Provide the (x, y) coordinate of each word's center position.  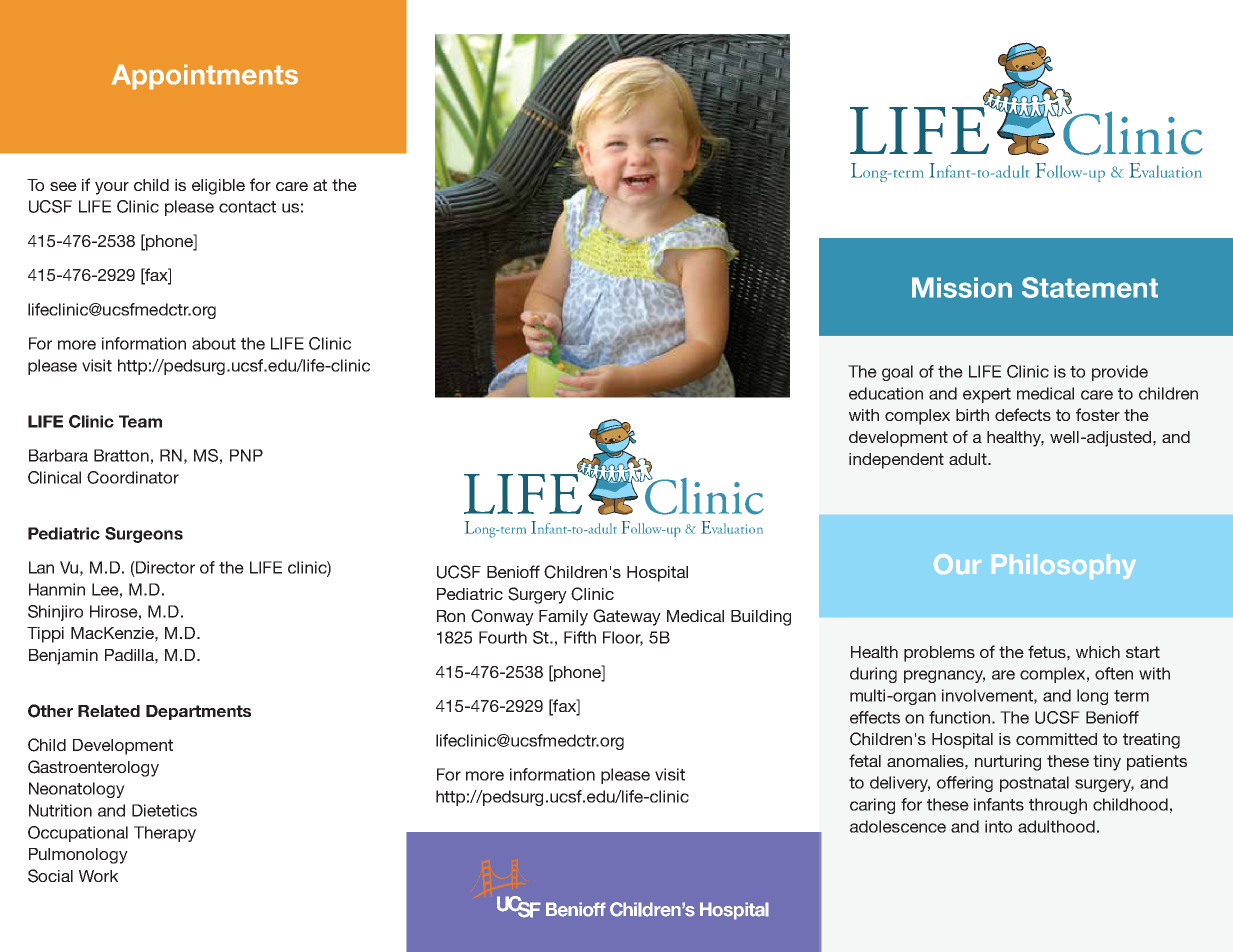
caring (872, 806)
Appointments (205, 77)
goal (897, 373)
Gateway (627, 617)
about (214, 343)
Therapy (165, 834)
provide (1120, 373)
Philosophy (1064, 566)
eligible (218, 187)
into (998, 826)
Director (164, 567)
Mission (962, 287)
